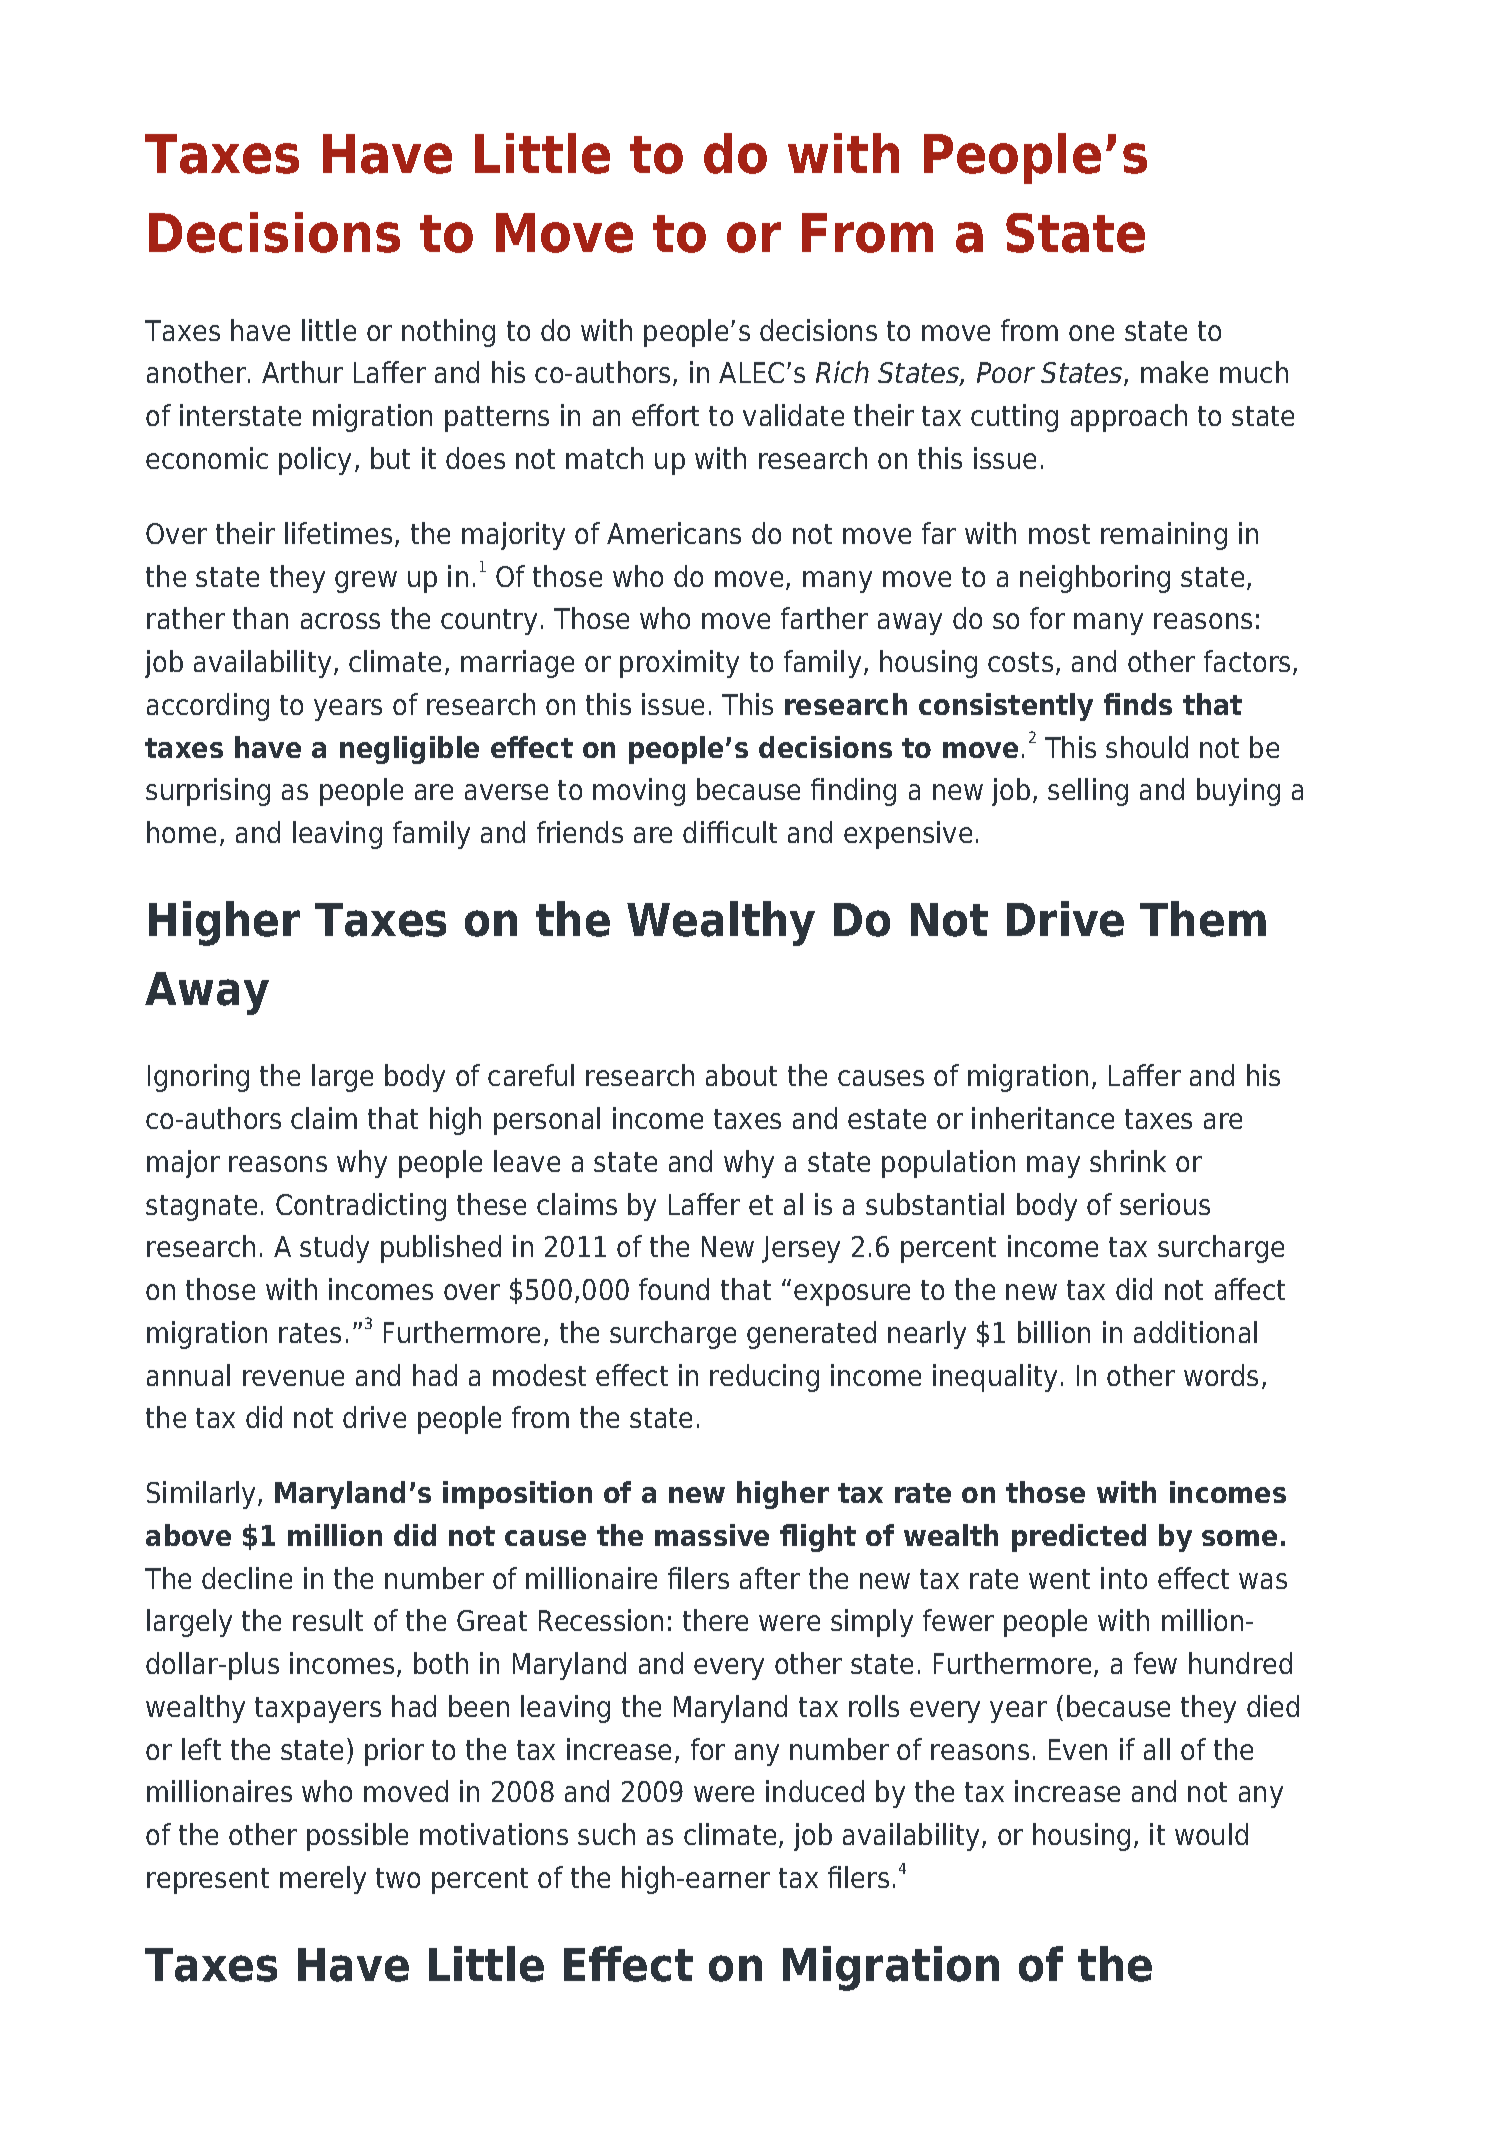  Describe the element at coordinates (198, 1078) in the screenshot. I see `Ignoring` at that location.
